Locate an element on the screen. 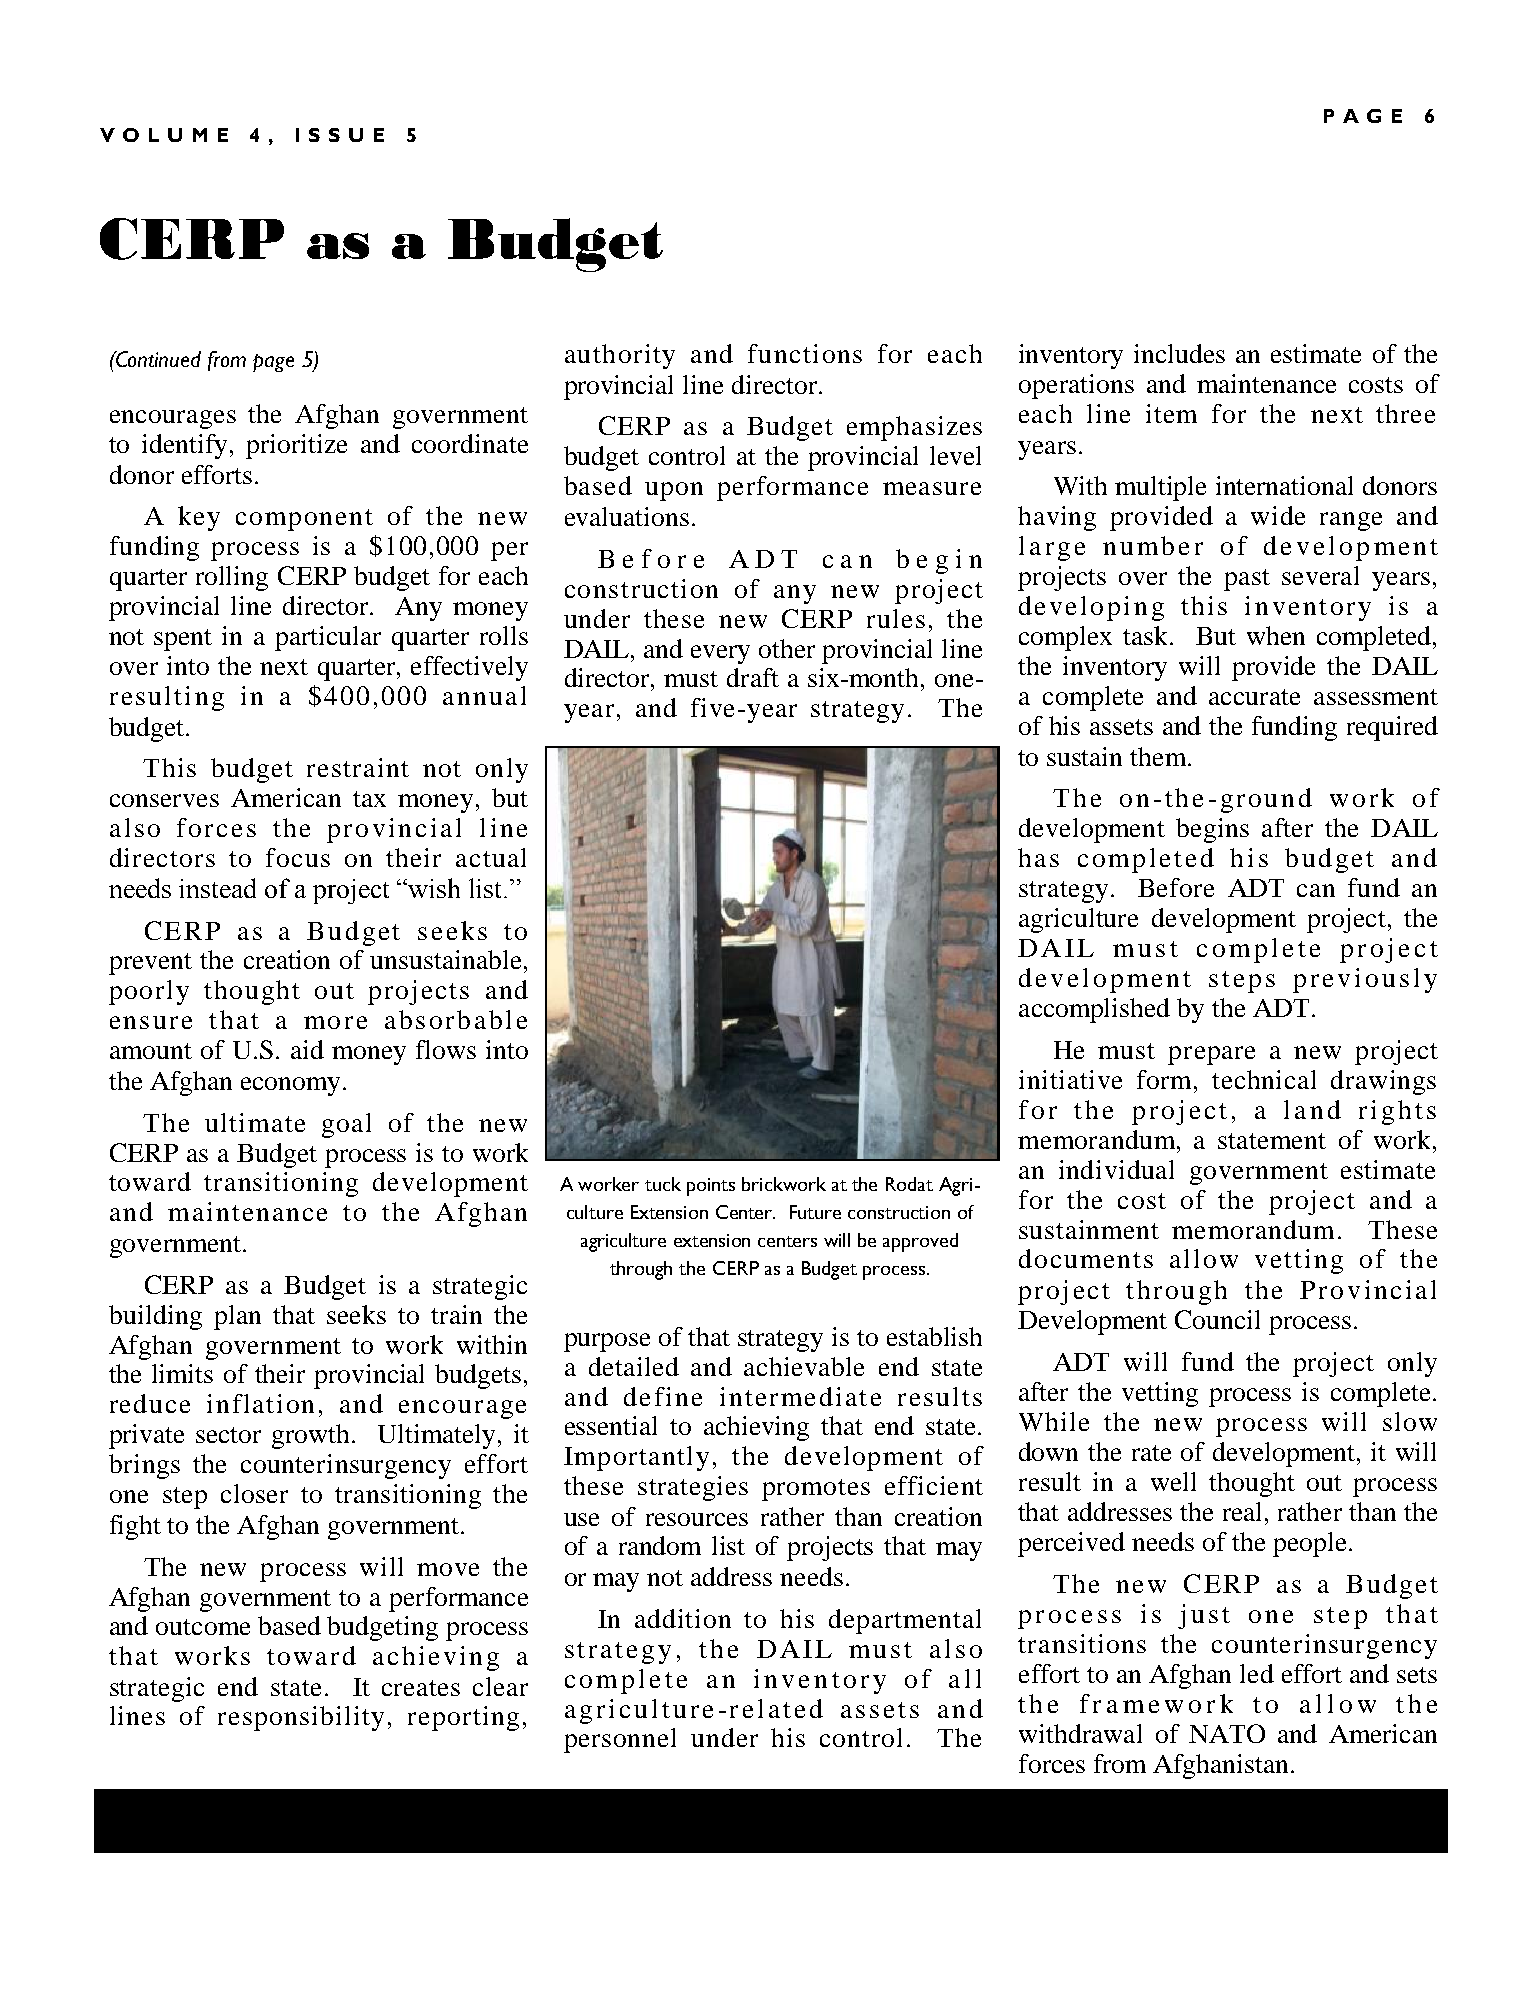  functions is located at coordinates (805, 353).
